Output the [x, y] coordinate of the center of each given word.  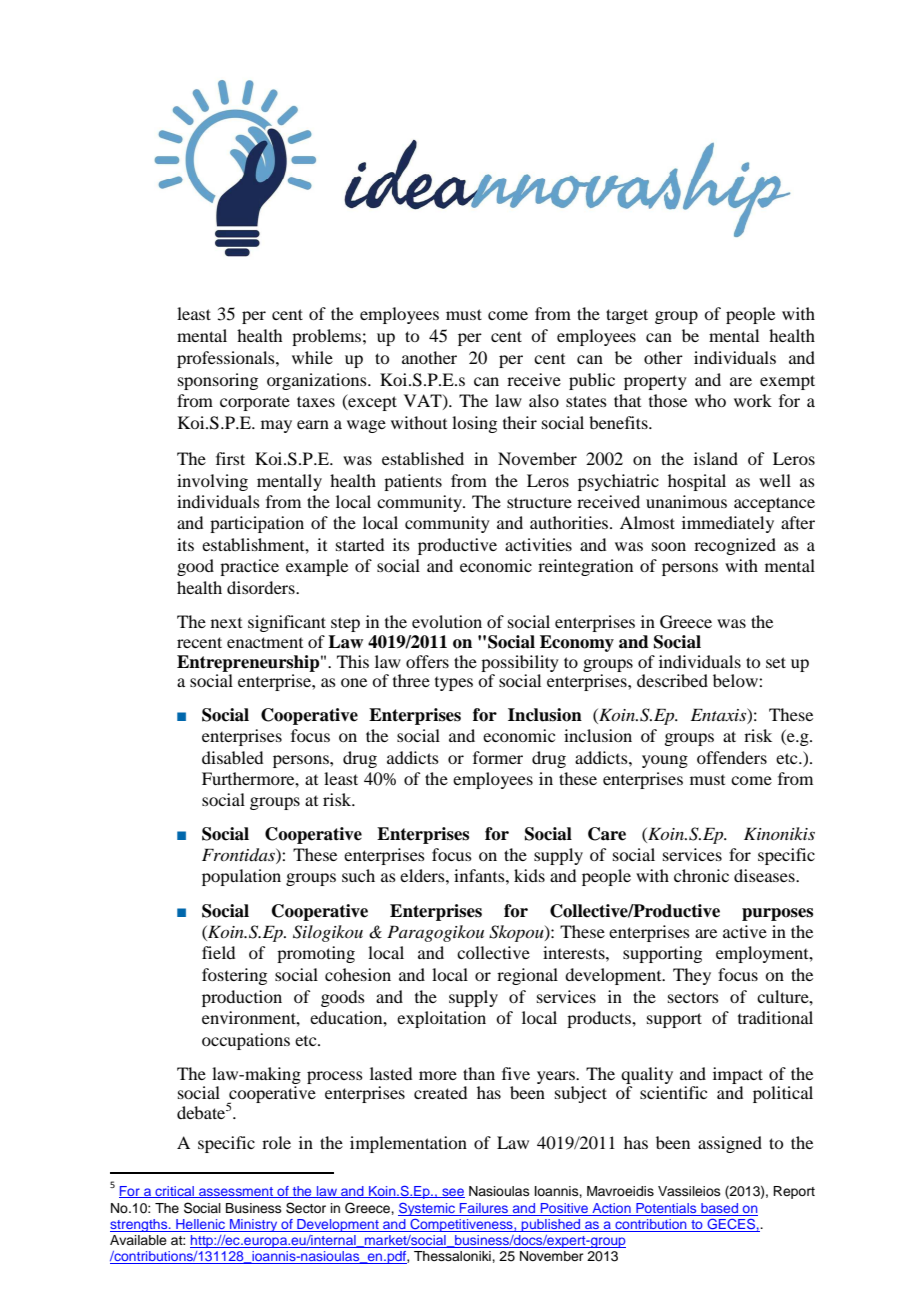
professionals [227, 359]
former [498, 757]
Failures [484, 1209]
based [720, 1209]
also [544, 400]
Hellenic [200, 1225]
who [710, 400]
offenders [732, 757]
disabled [232, 757]
